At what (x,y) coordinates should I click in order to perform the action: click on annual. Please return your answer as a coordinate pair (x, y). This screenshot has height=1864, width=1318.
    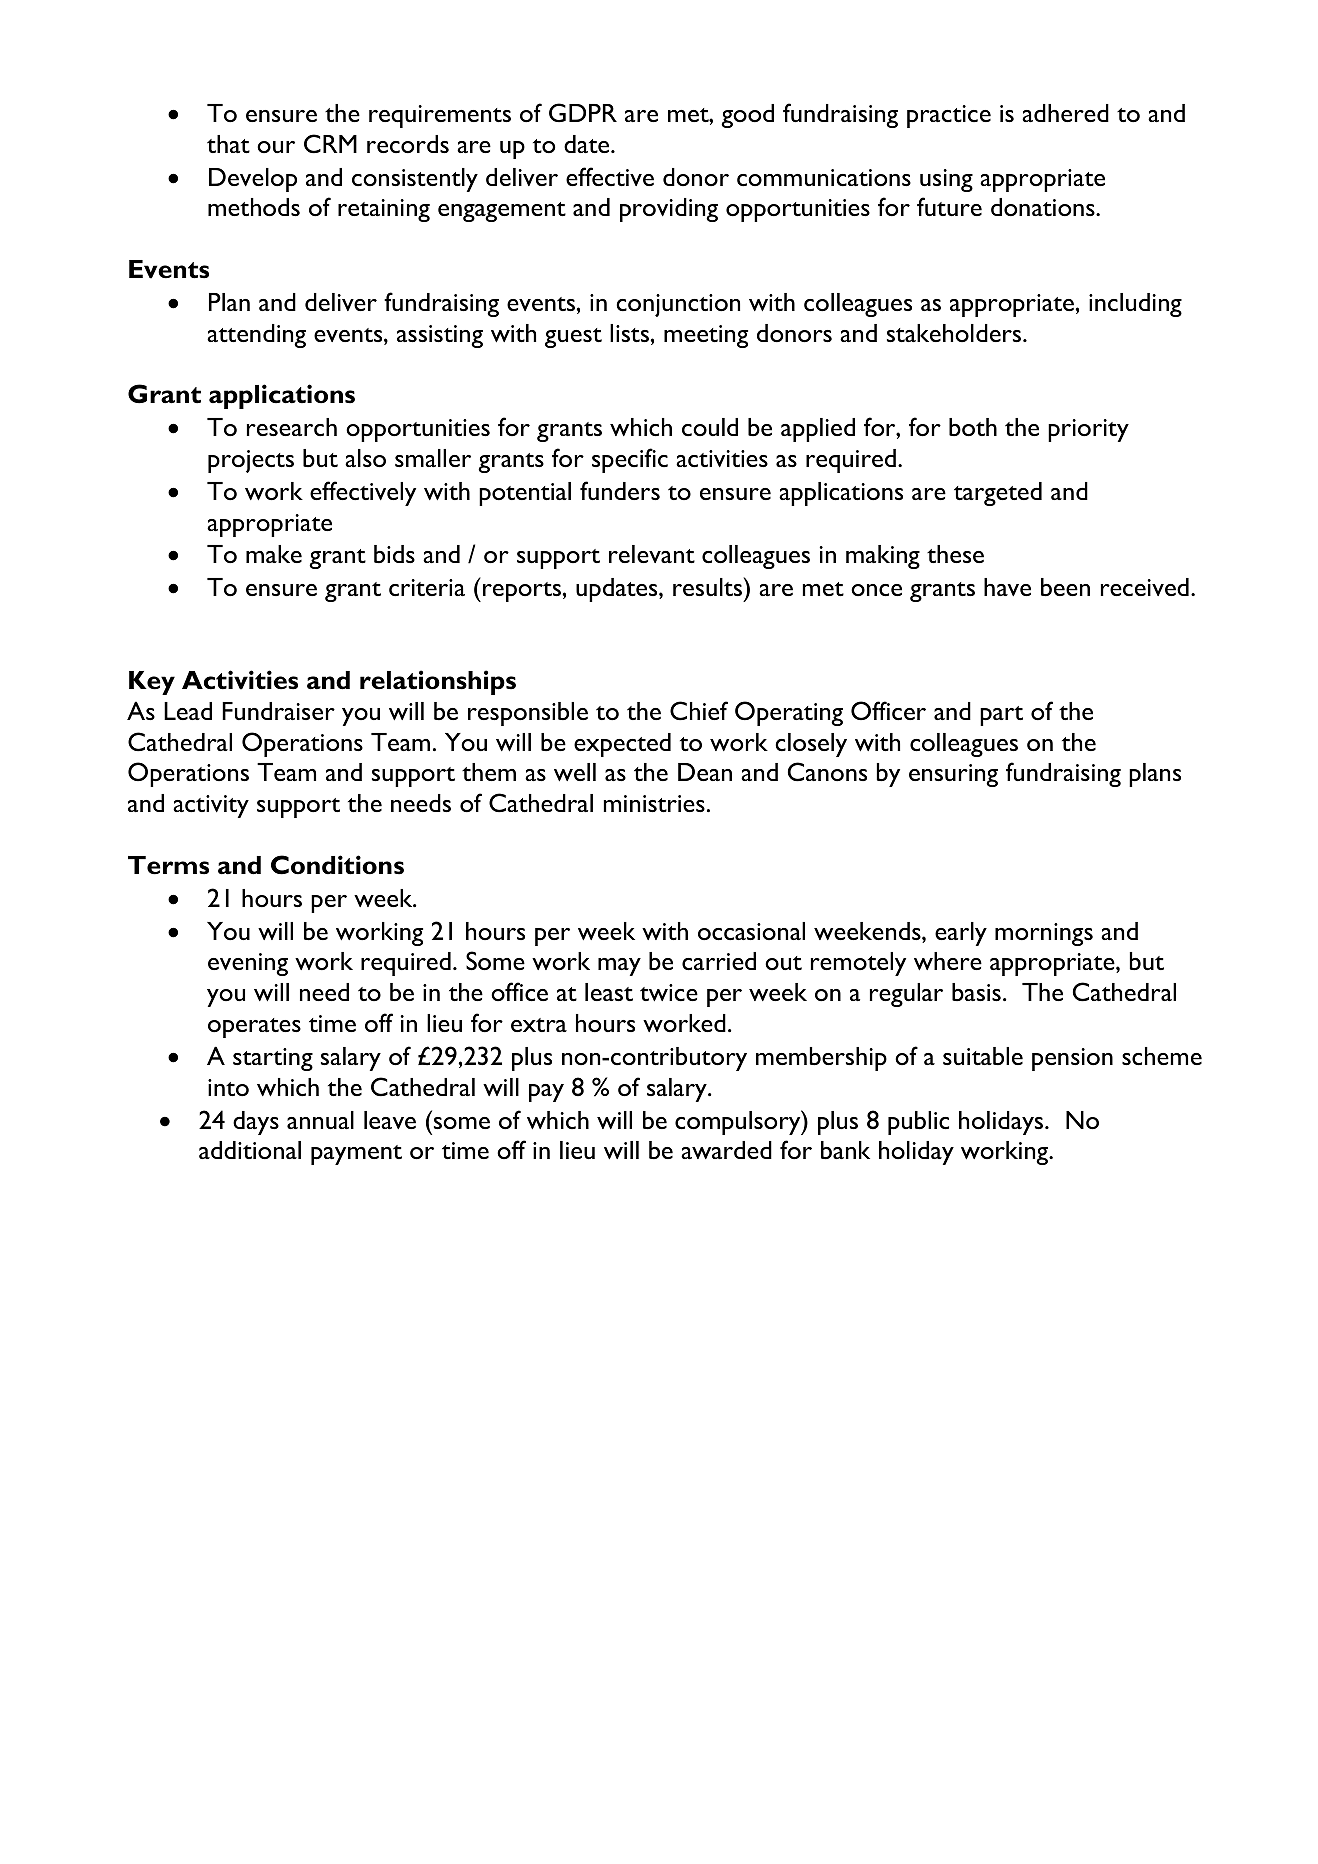
    Looking at the image, I should click on (320, 1120).
